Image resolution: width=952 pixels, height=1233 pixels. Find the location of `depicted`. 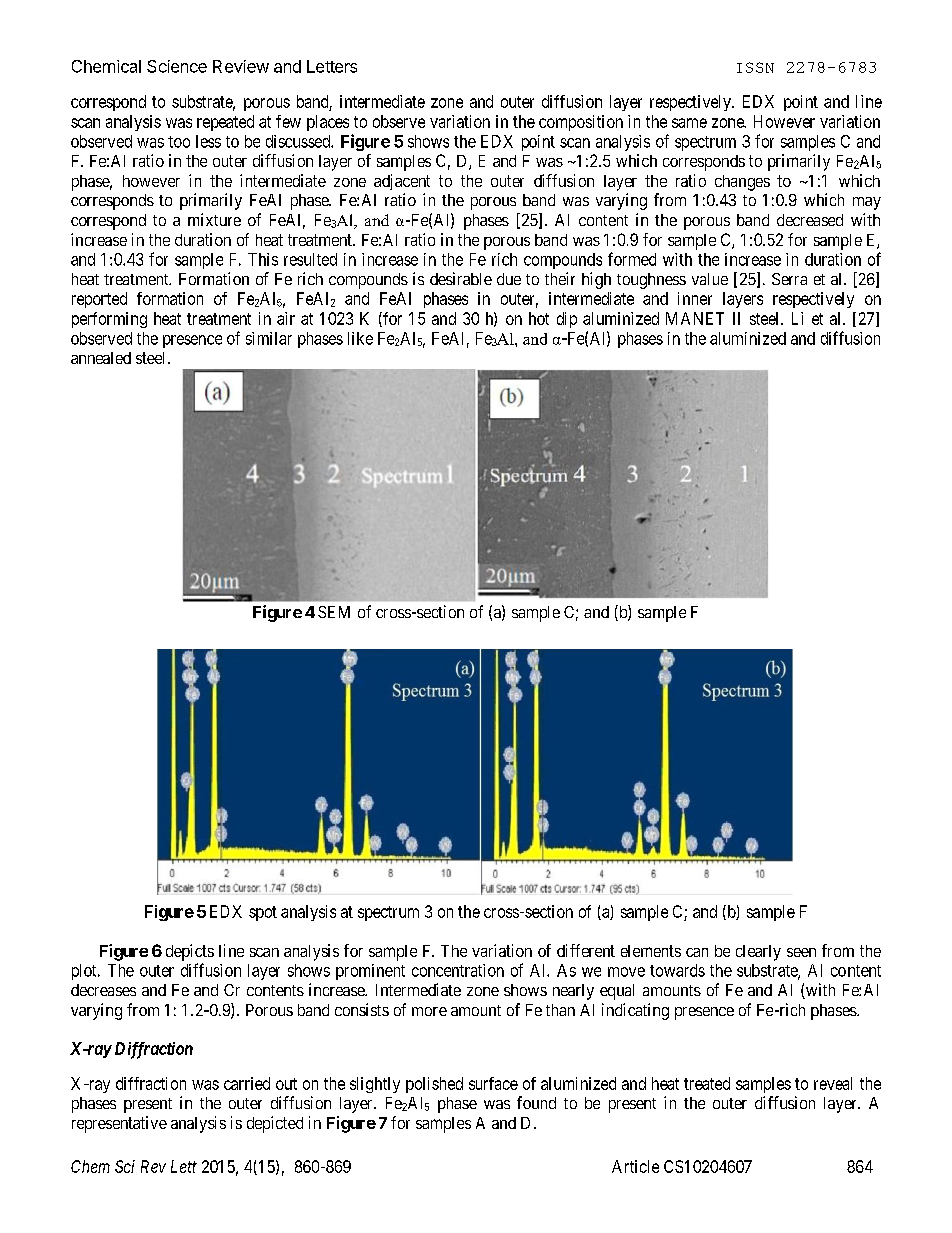

depicted is located at coordinates (275, 1124).
